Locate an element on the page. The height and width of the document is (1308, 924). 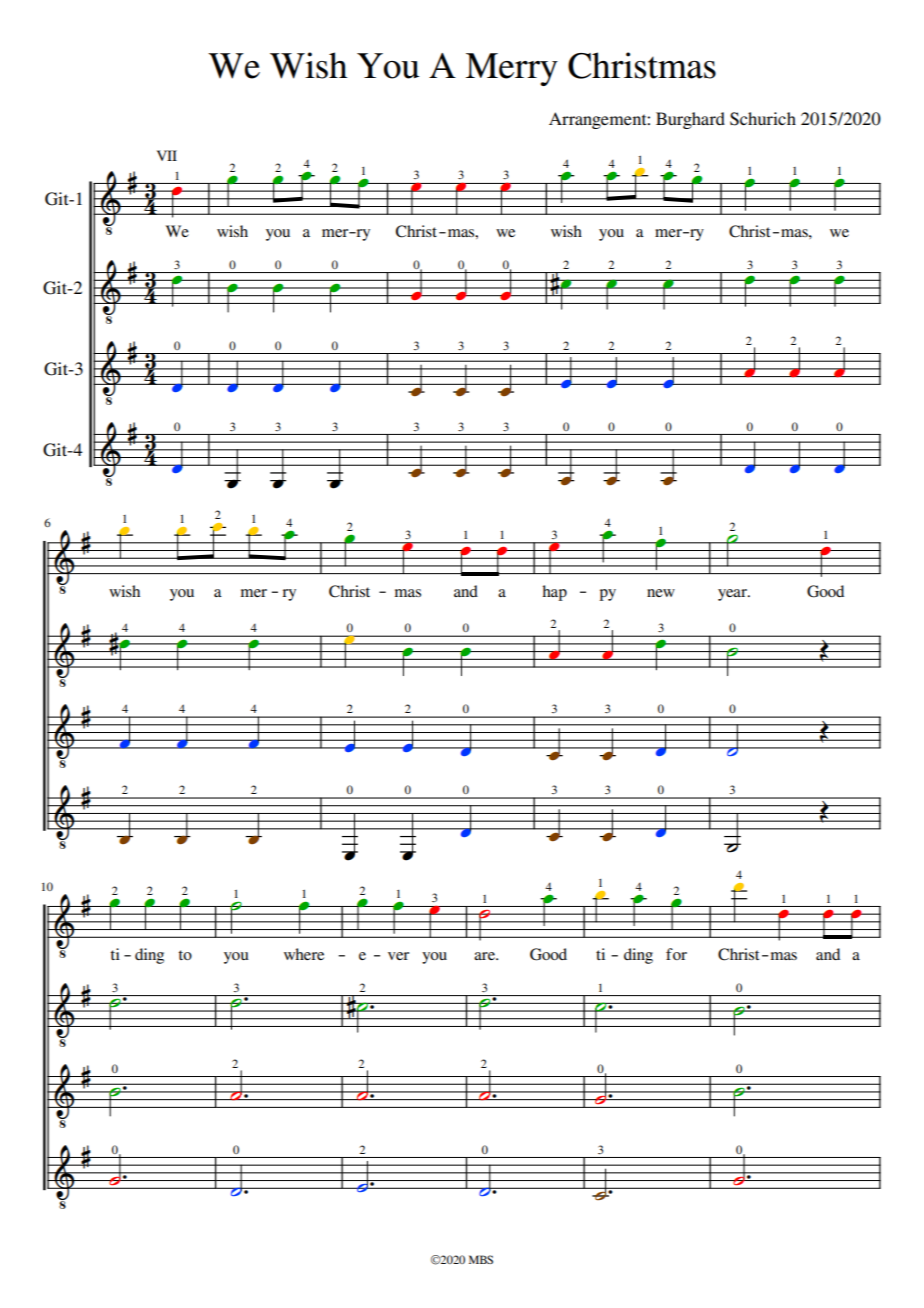
Merry is located at coordinates (512, 69).
